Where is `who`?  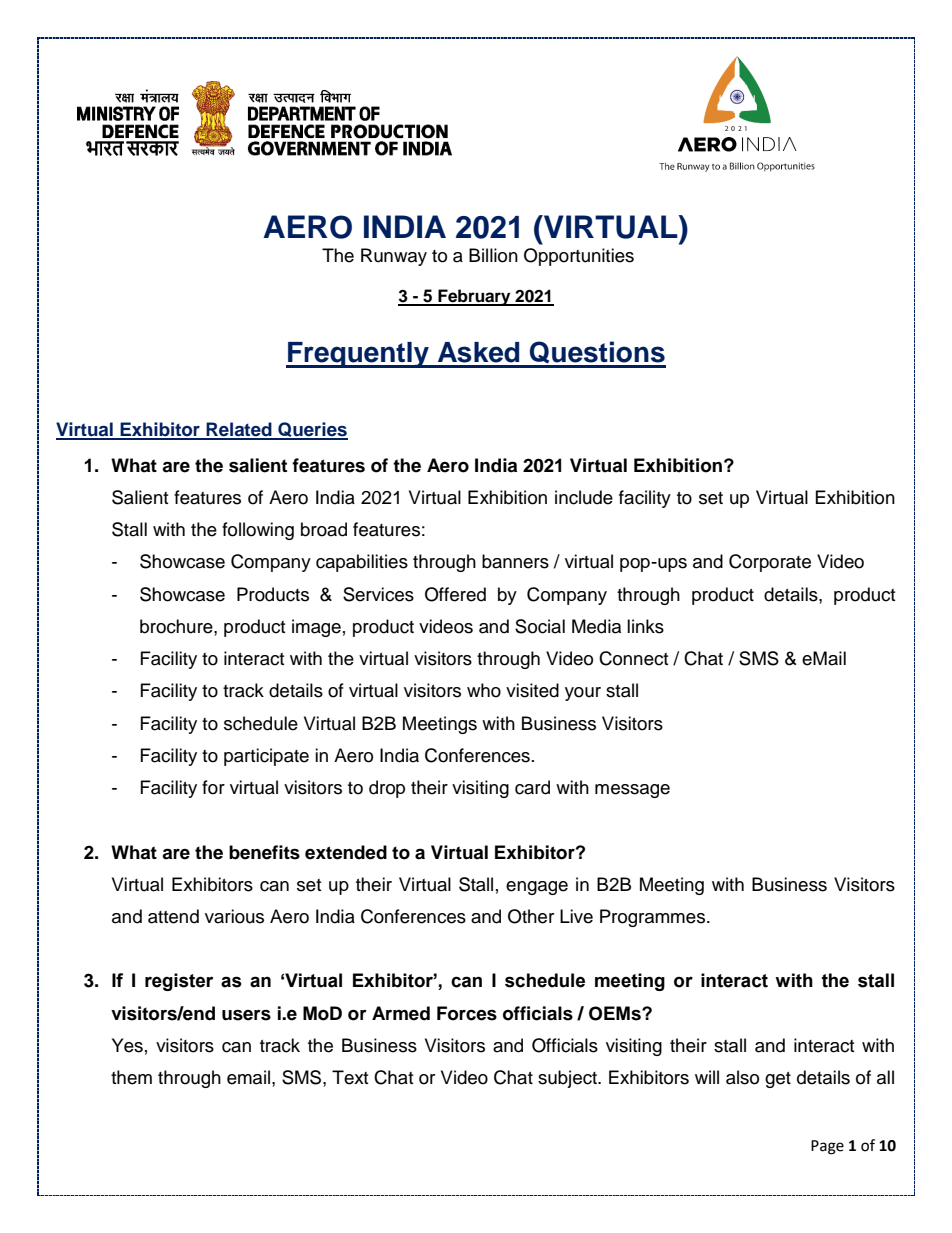
who is located at coordinates (484, 690).
